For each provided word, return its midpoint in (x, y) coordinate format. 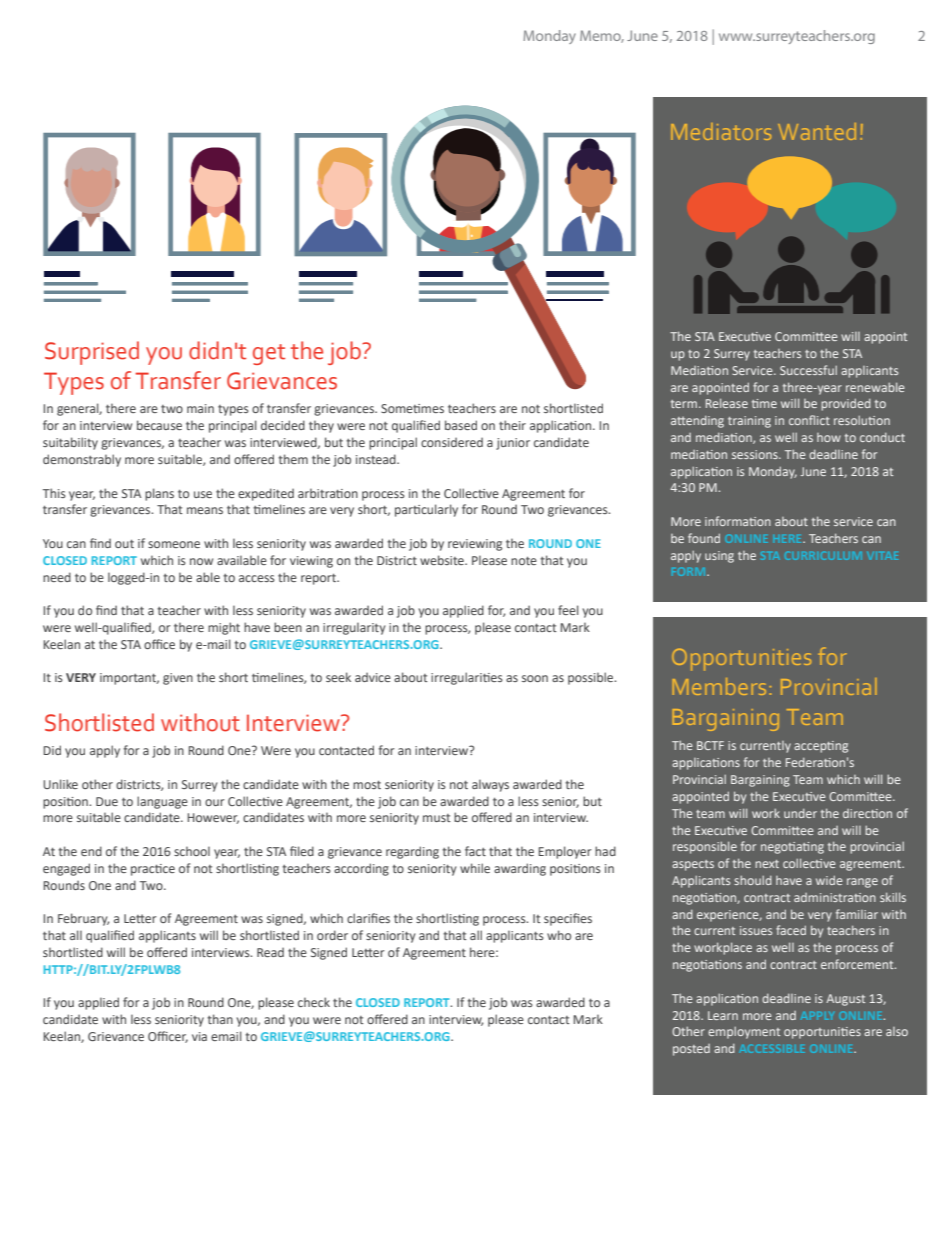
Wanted (817, 131)
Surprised (92, 353)
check (314, 1002)
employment (744, 1032)
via (199, 1036)
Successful (808, 370)
